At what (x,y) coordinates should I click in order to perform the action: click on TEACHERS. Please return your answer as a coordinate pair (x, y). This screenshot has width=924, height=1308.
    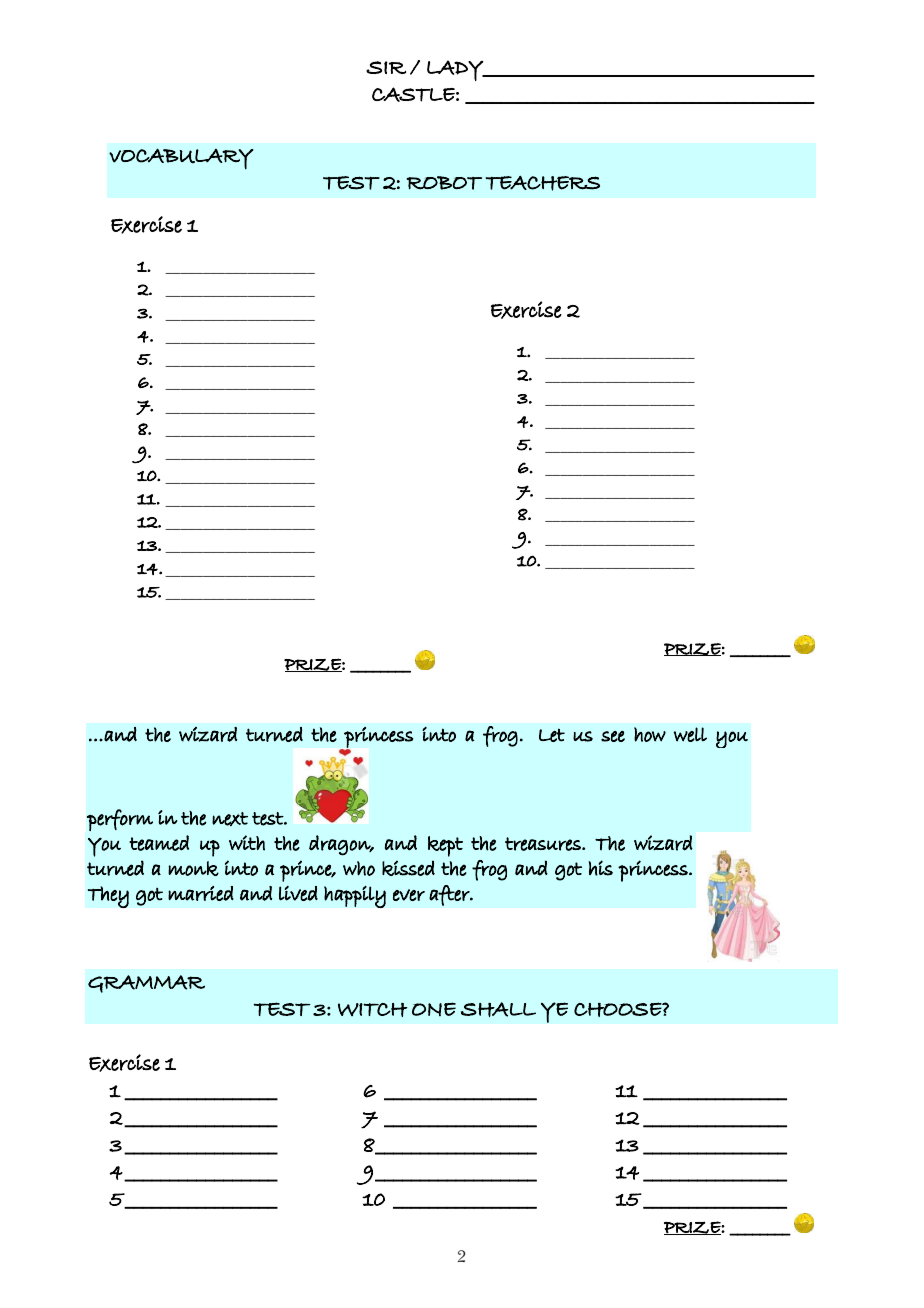
    Looking at the image, I should click on (543, 183).
